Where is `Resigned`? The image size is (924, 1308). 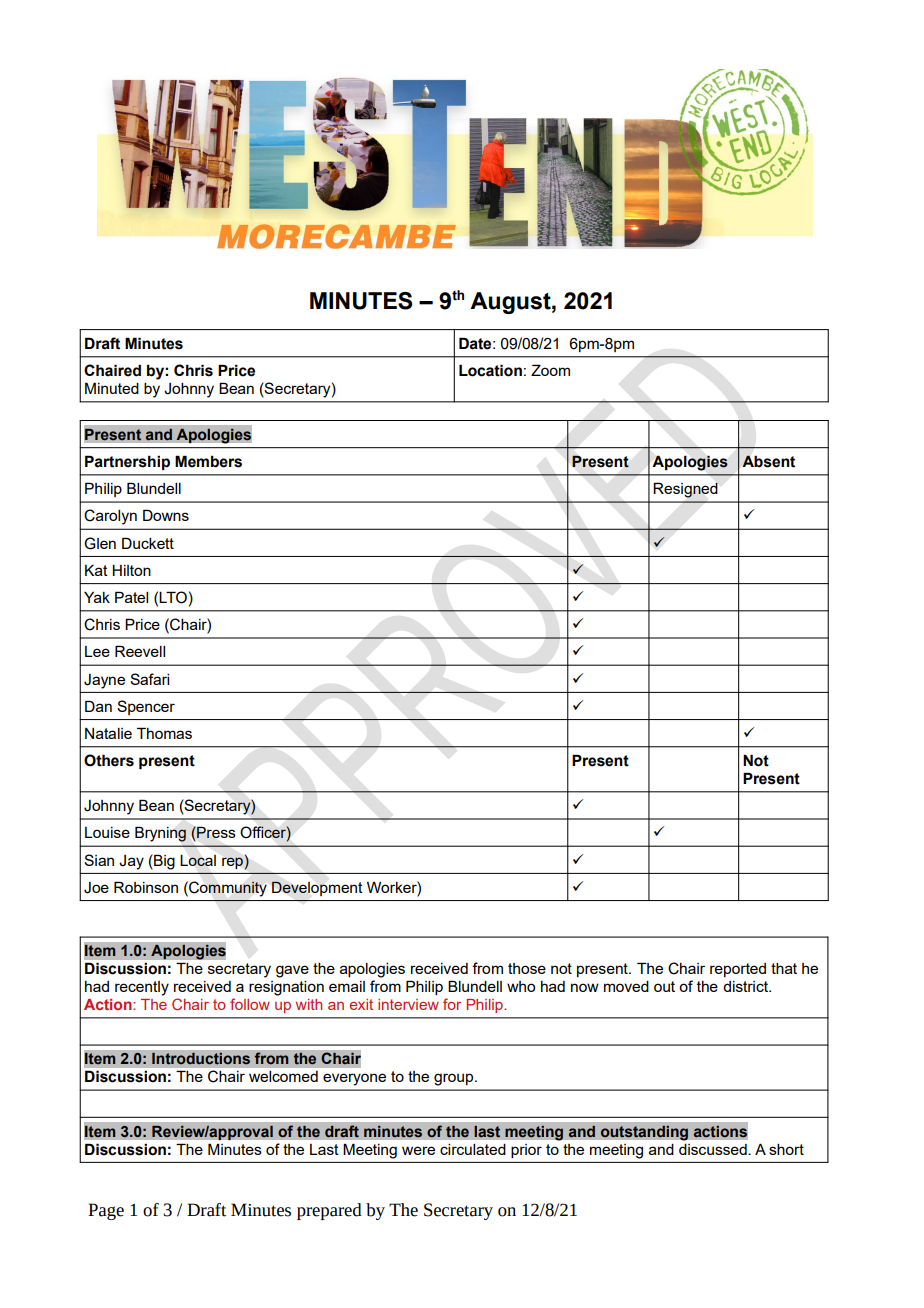
Resigned is located at coordinates (685, 490).
